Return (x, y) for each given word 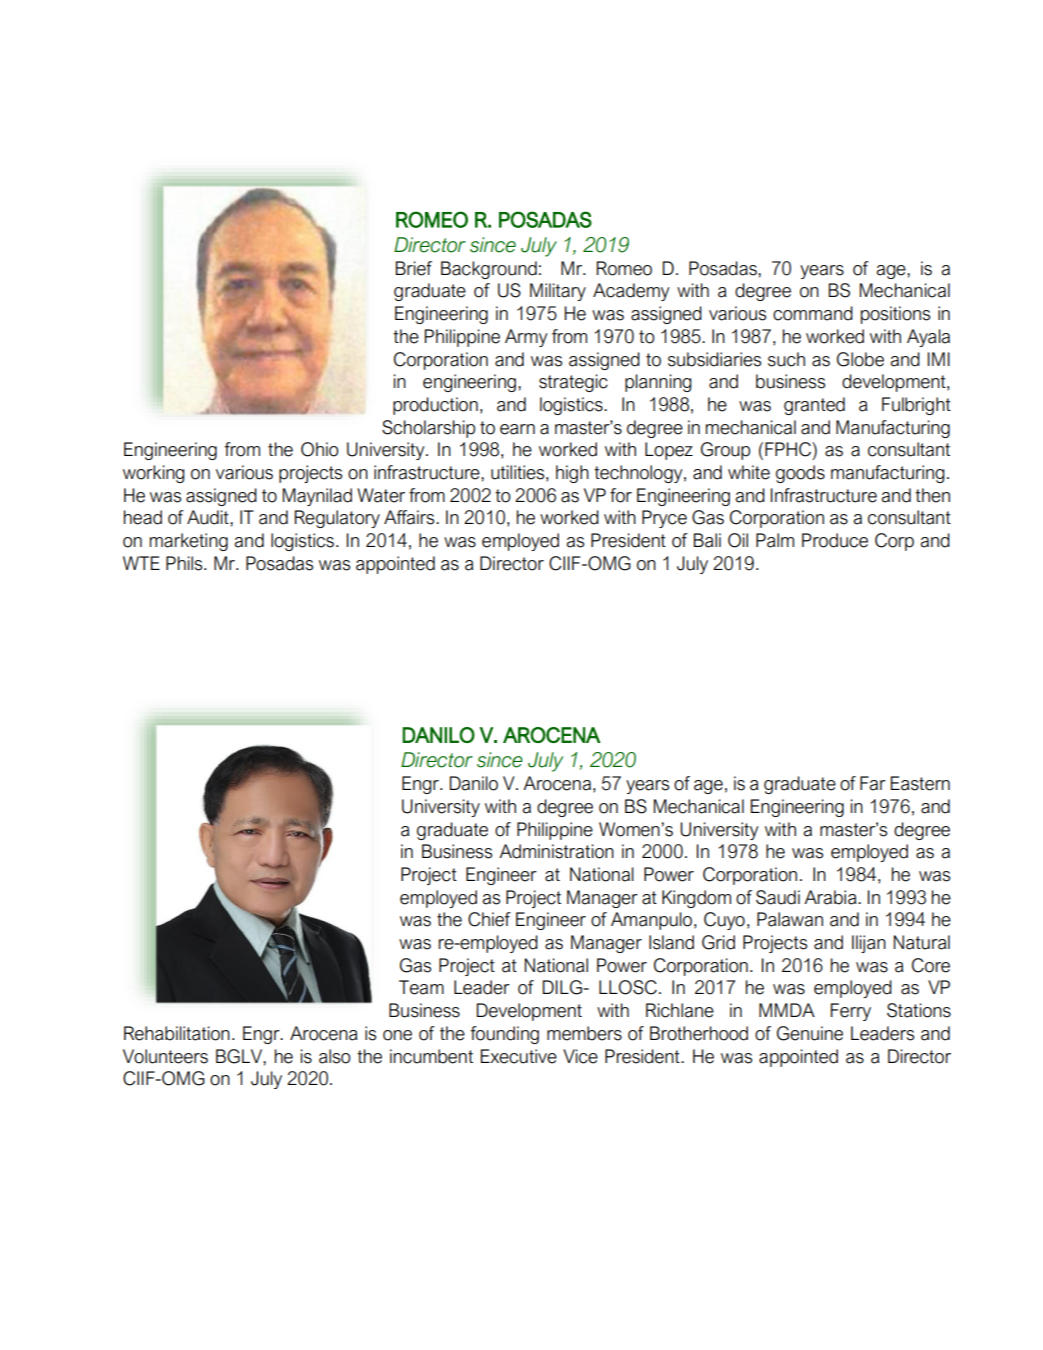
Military (558, 292)
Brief (414, 268)
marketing (189, 542)
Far (873, 783)
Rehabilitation (177, 1033)
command (813, 313)
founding (505, 1035)
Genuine (810, 1033)
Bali (707, 540)
